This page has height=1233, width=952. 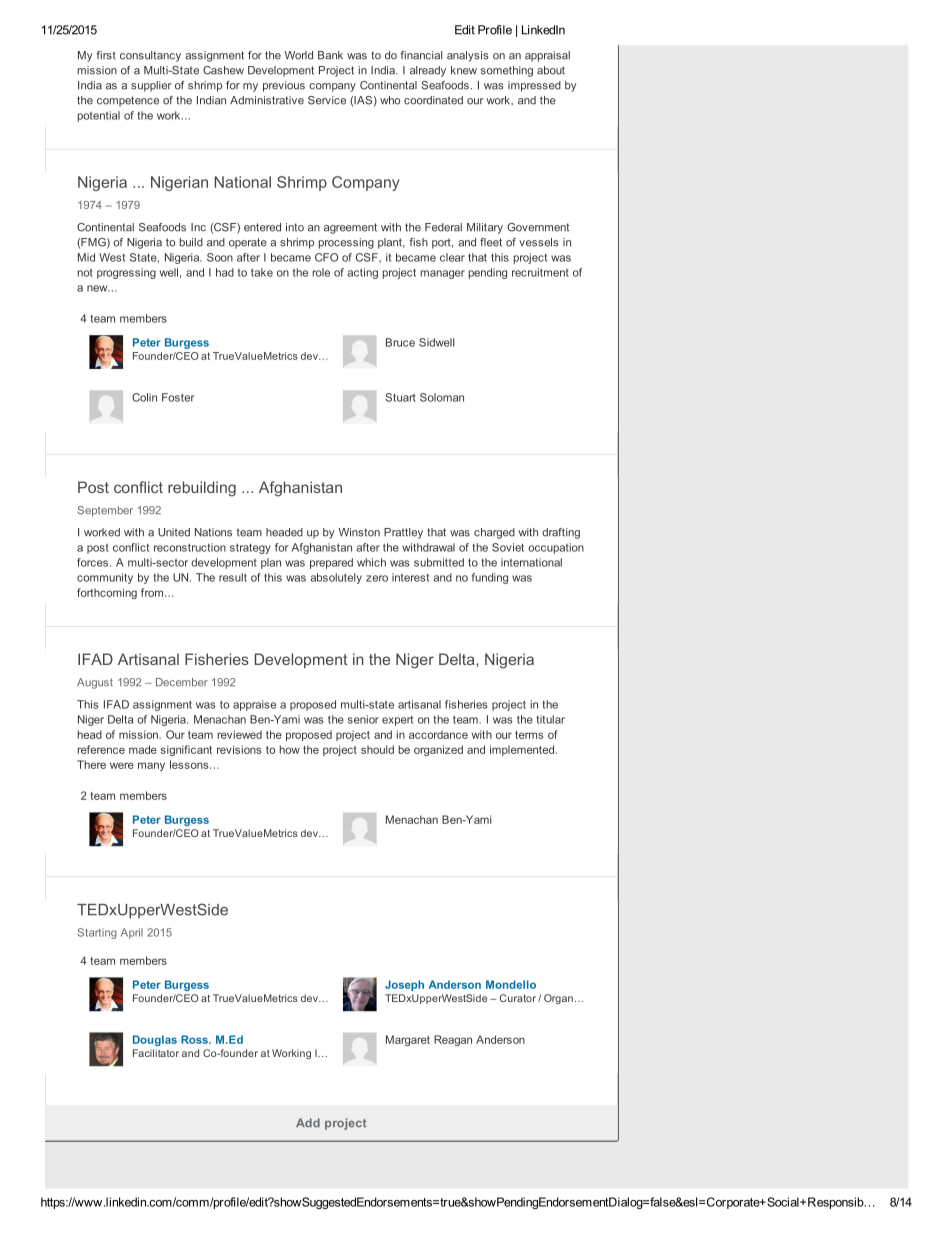 What do you see at coordinates (327, 100) in the page?
I see `Service` at bounding box center [327, 100].
